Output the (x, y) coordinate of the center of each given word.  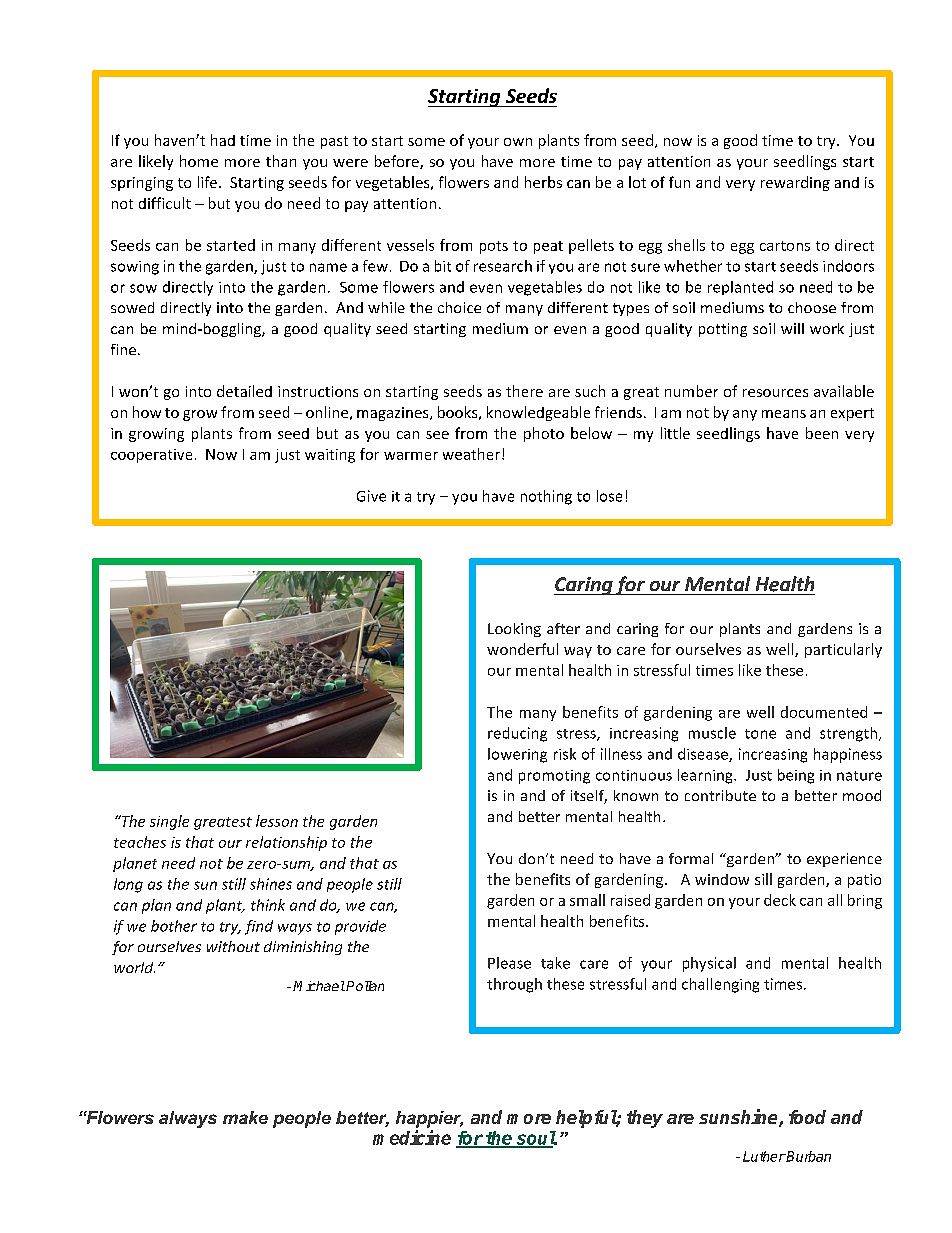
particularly (843, 650)
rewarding (795, 183)
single (169, 822)
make (245, 1117)
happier (429, 1119)
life (207, 182)
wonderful (522, 649)
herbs (543, 182)
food (807, 1117)
